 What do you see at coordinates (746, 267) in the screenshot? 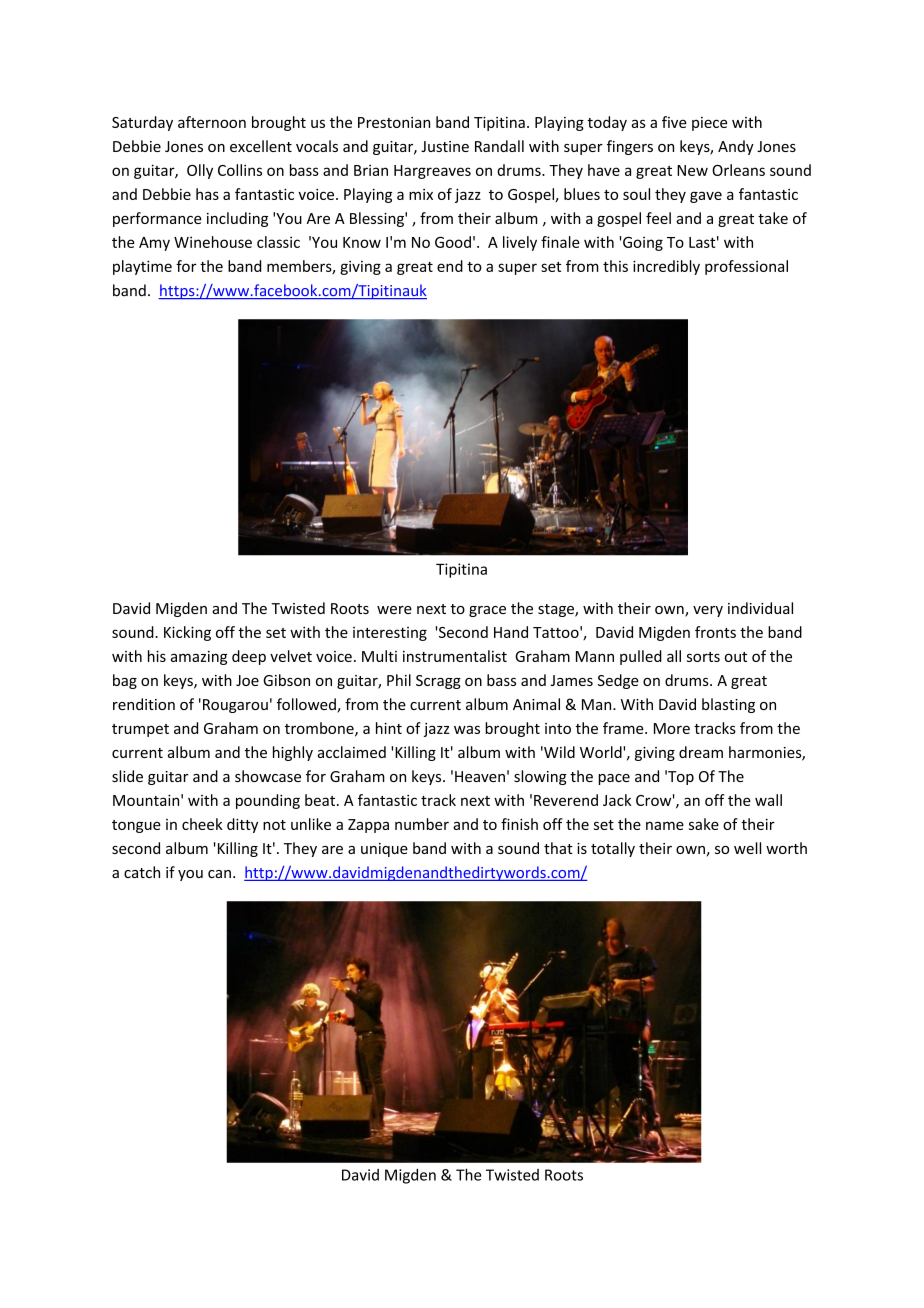
I see `professional` at bounding box center [746, 267].
